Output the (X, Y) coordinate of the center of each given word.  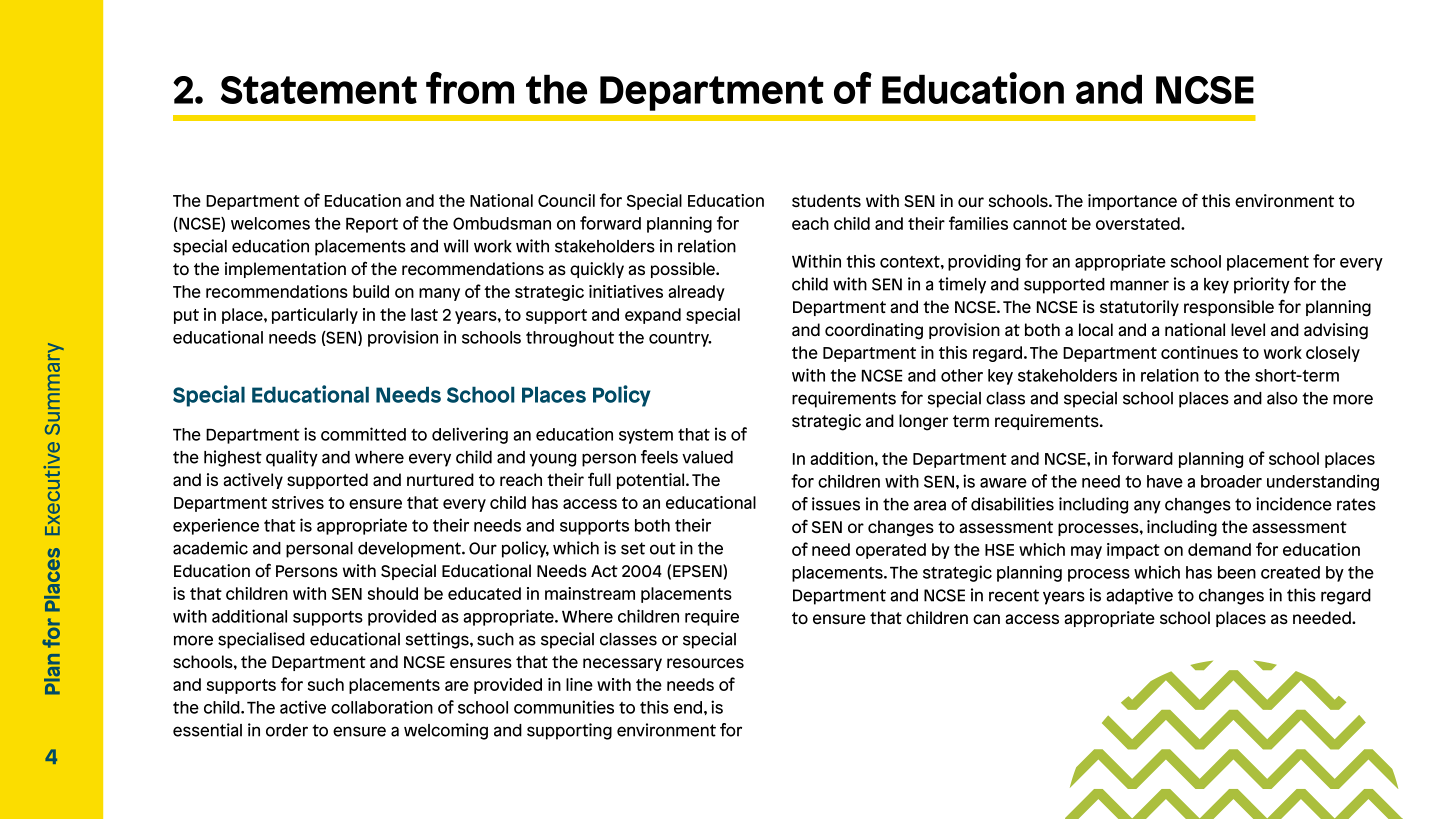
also (1282, 398)
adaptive (1139, 596)
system (646, 436)
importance (1132, 202)
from (470, 88)
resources (705, 663)
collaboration (382, 707)
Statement (319, 90)
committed (363, 434)
